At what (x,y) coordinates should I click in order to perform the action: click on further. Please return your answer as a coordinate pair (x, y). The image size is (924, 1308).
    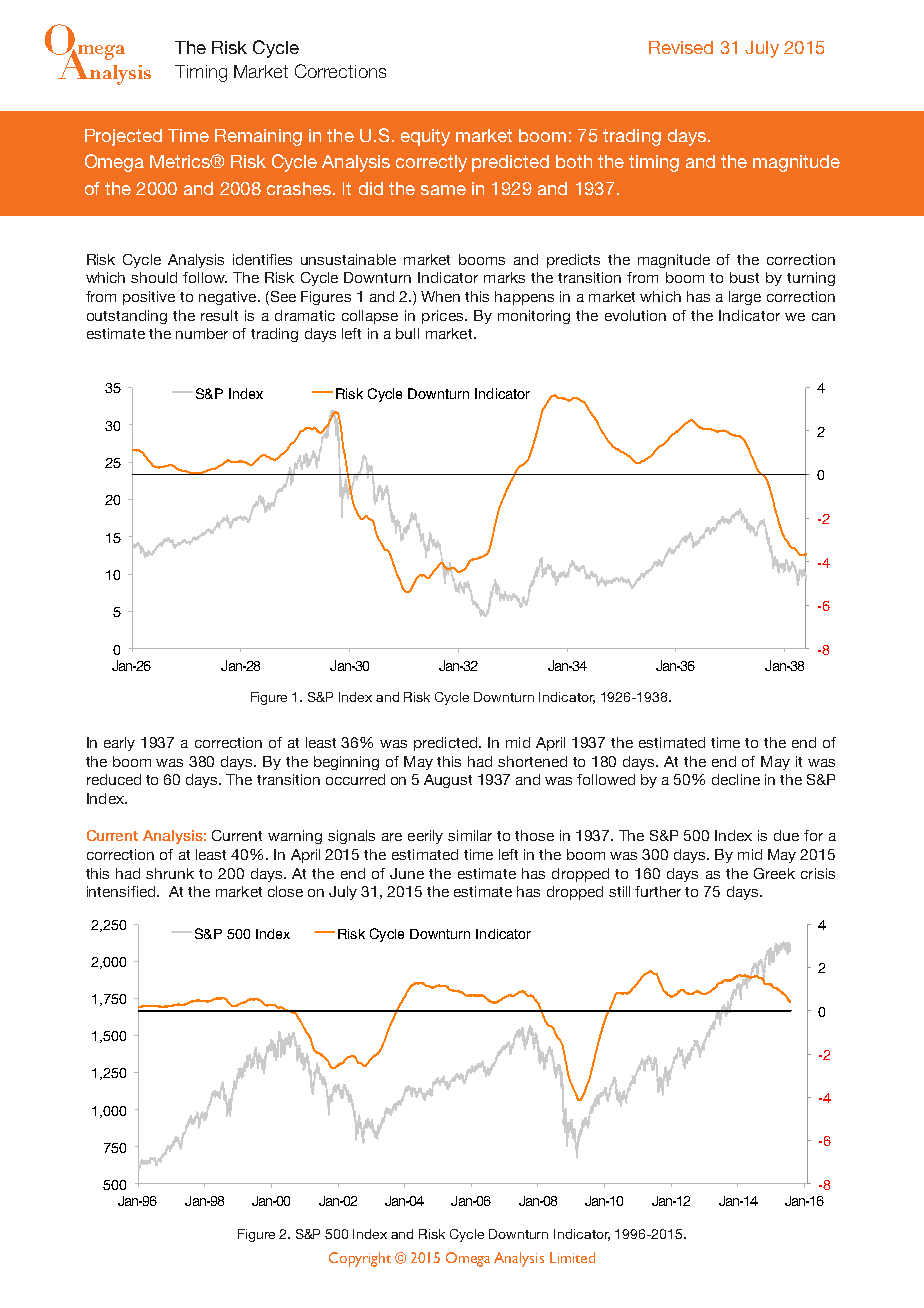
    Looking at the image, I should click on (658, 891).
